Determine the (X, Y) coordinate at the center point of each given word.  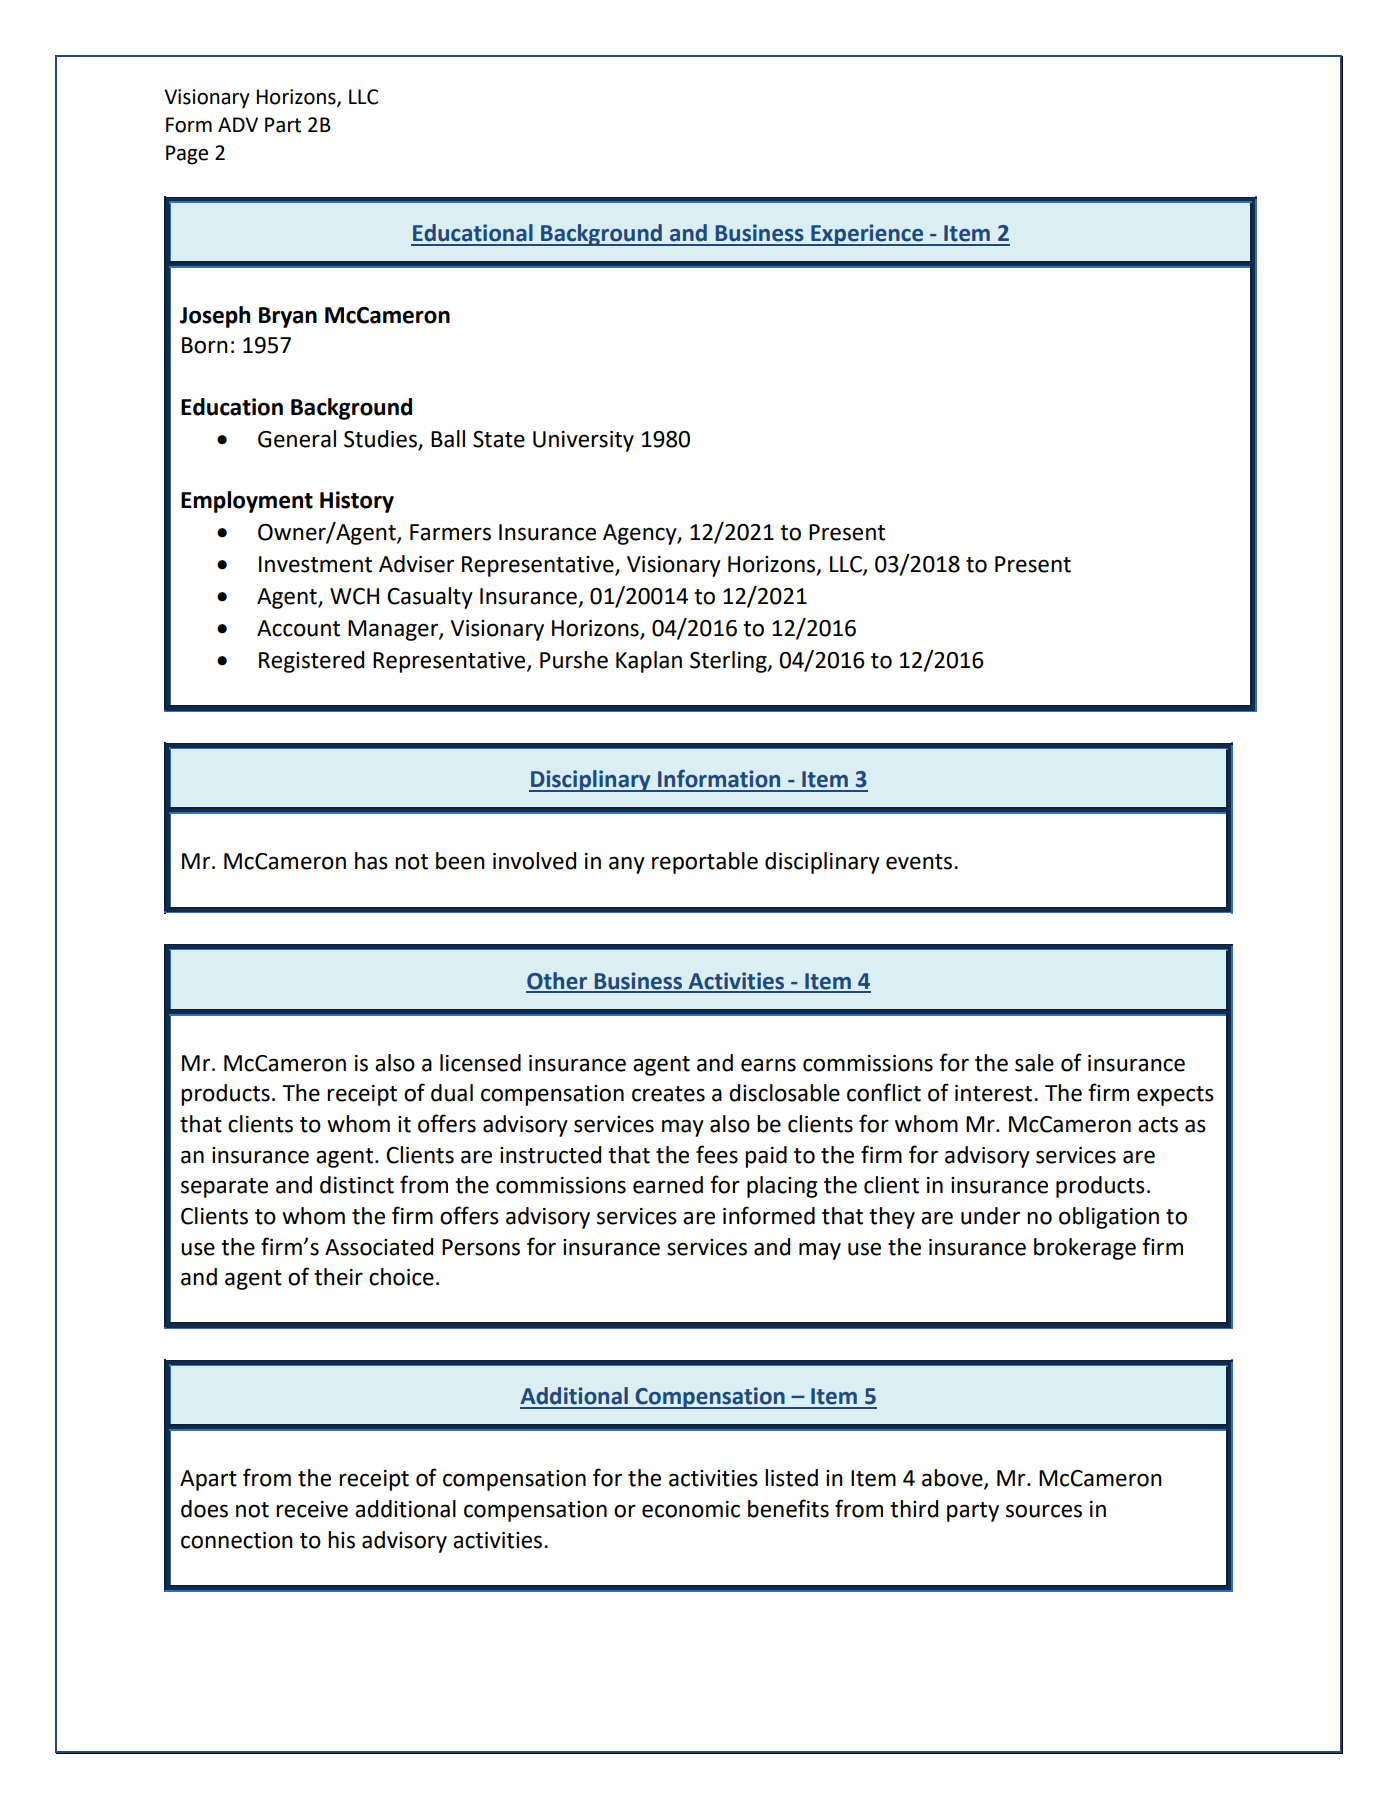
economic (691, 1509)
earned (668, 1185)
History (357, 502)
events (920, 862)
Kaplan (649, 662)
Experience (867, 235)
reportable (705, 863)
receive (312, 1509)
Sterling (729, 662)
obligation (1109, 1218)
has (371, 861)
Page (187, 155)
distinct (357, 1185)
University (583, 441)
